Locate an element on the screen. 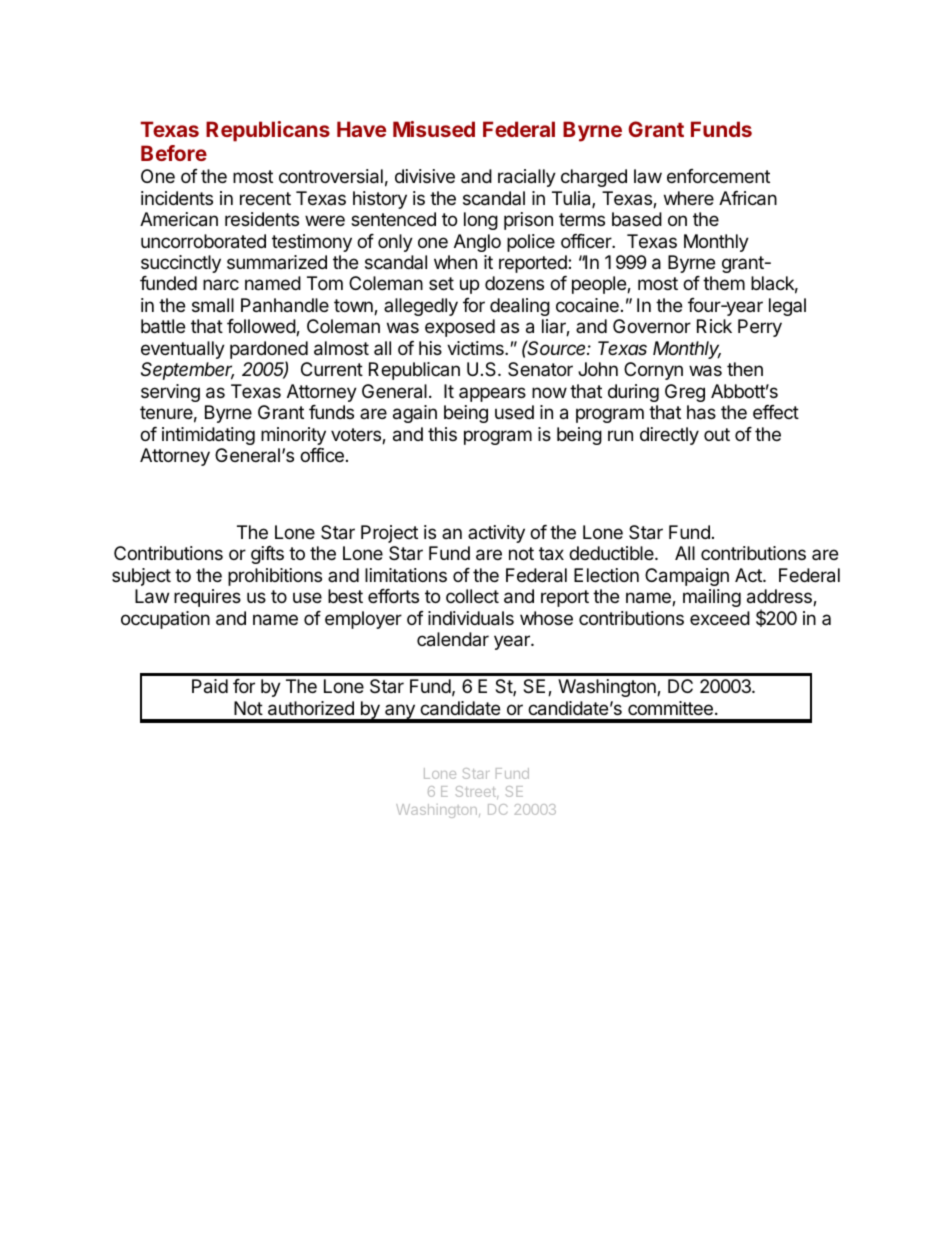 The height and width of the screenshot is (1233, 952). authorized is located at coordinates (311, 708).
